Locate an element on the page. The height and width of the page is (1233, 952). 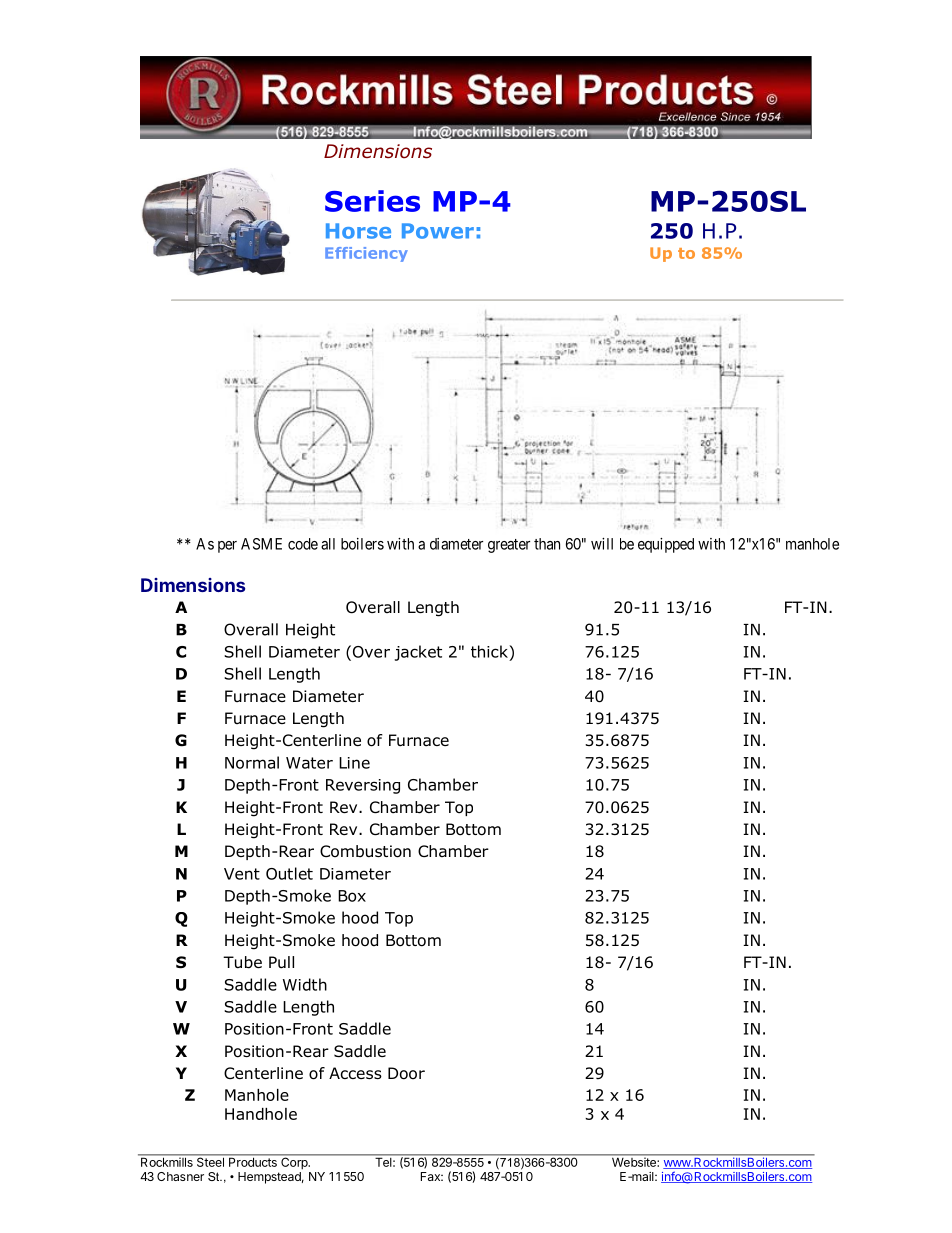
Series is located at coordinates (372, 201).
